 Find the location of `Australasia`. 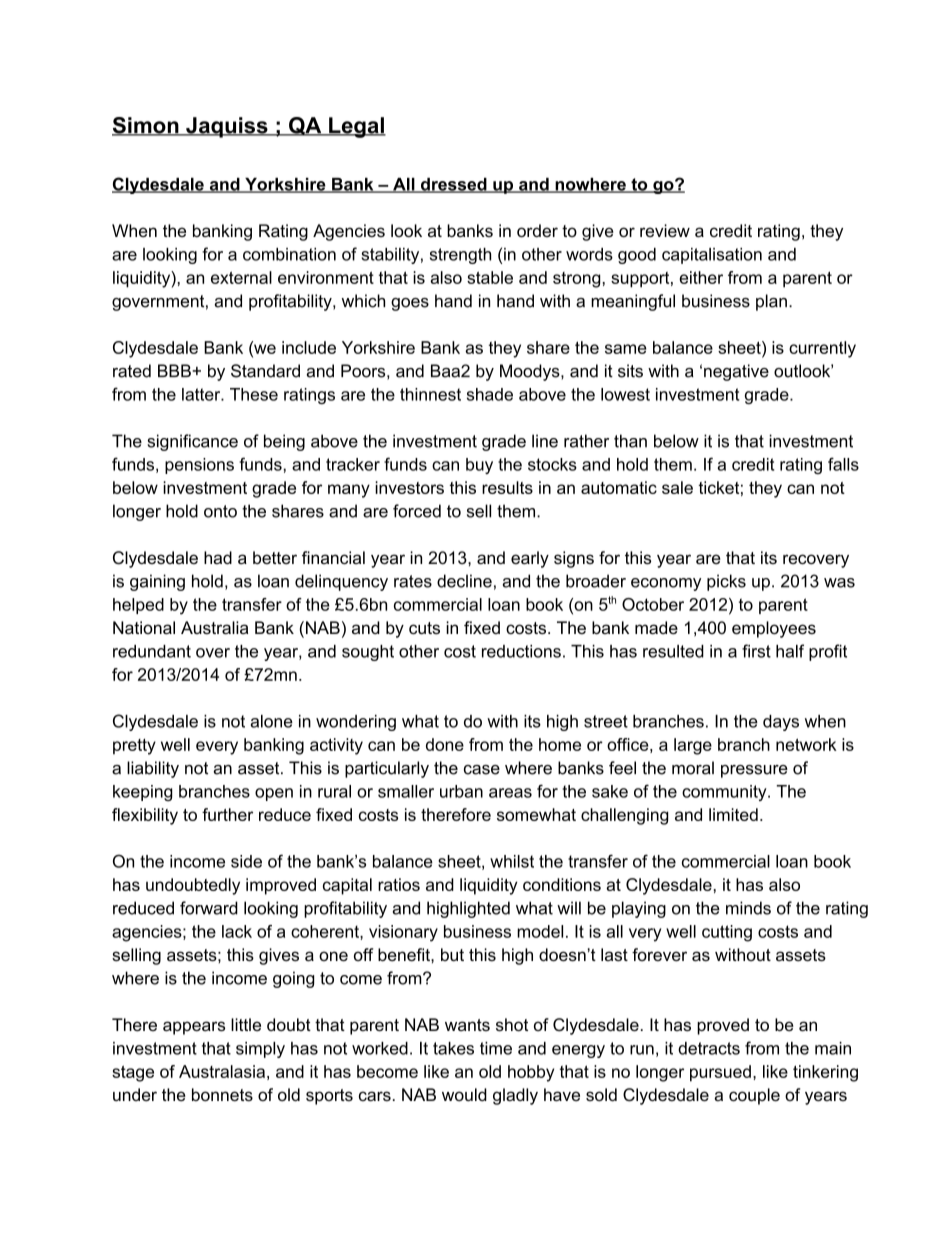

Australasia is located at coordinates (222, 1071).
